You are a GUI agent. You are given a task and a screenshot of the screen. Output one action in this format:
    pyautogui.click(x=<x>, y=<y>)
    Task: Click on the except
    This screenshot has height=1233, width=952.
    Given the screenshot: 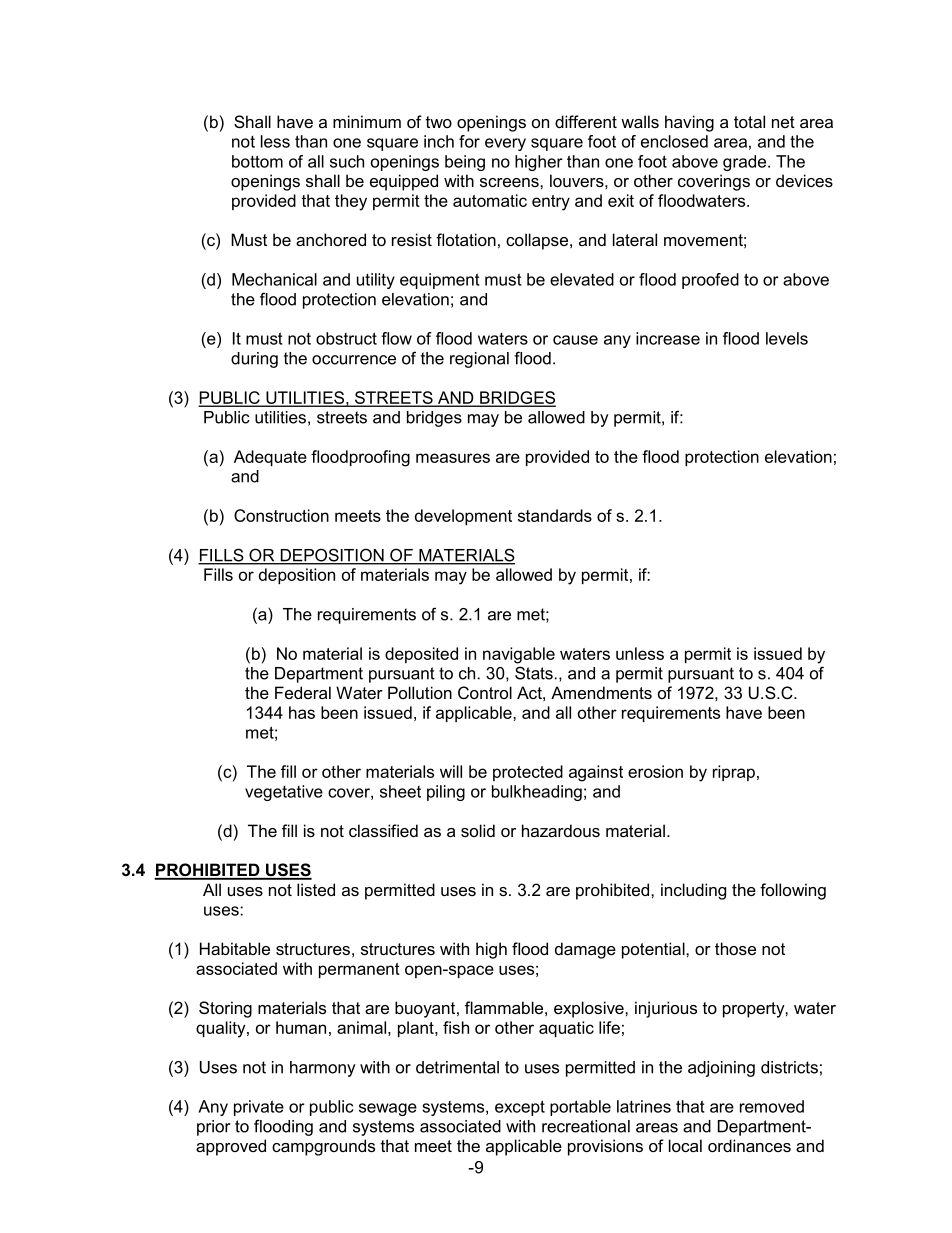 What is the action you would take?
    pyautogui.click(x=520, y=1108)
